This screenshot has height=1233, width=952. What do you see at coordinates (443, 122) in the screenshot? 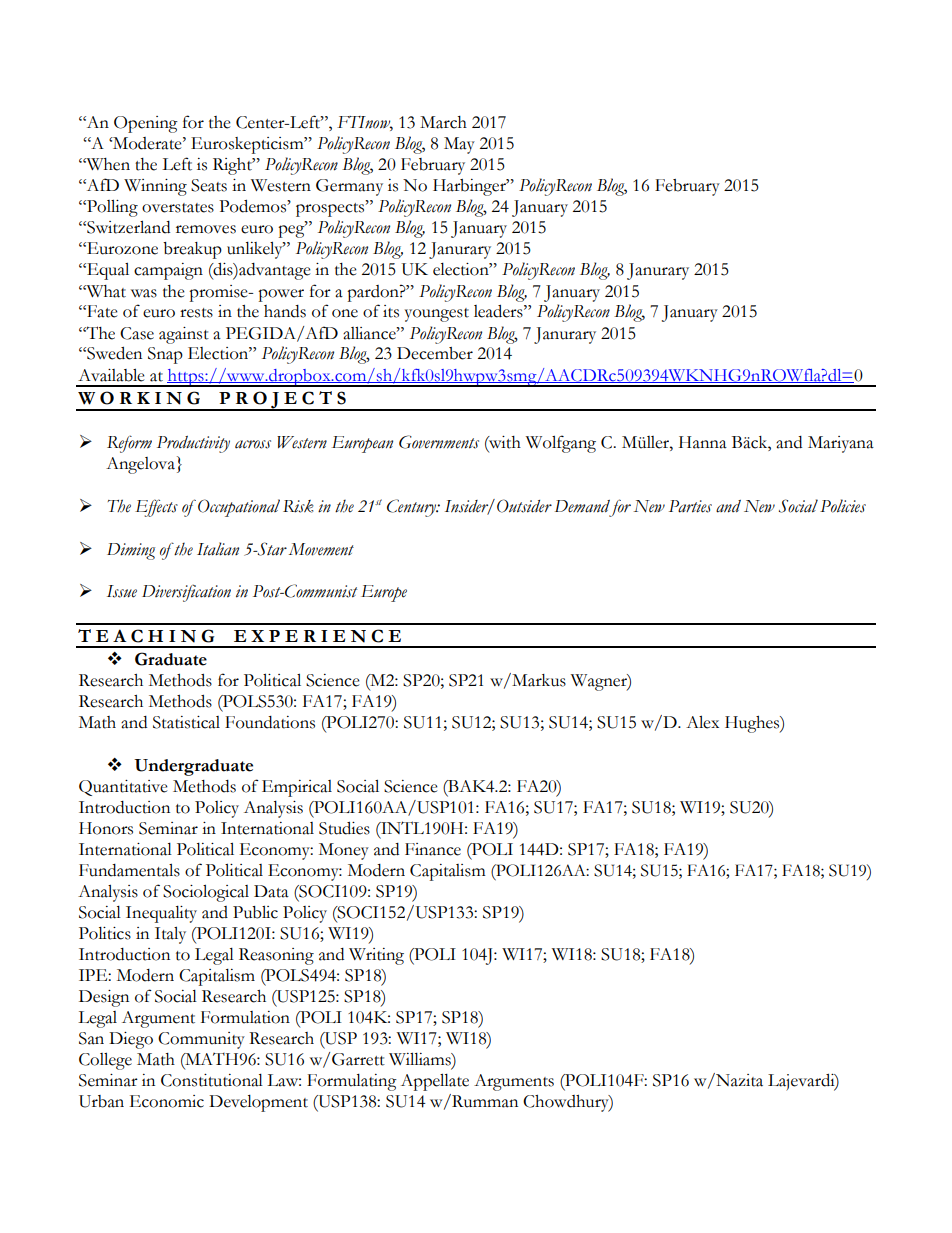
I see `March` at bounding box center [443, 122].
